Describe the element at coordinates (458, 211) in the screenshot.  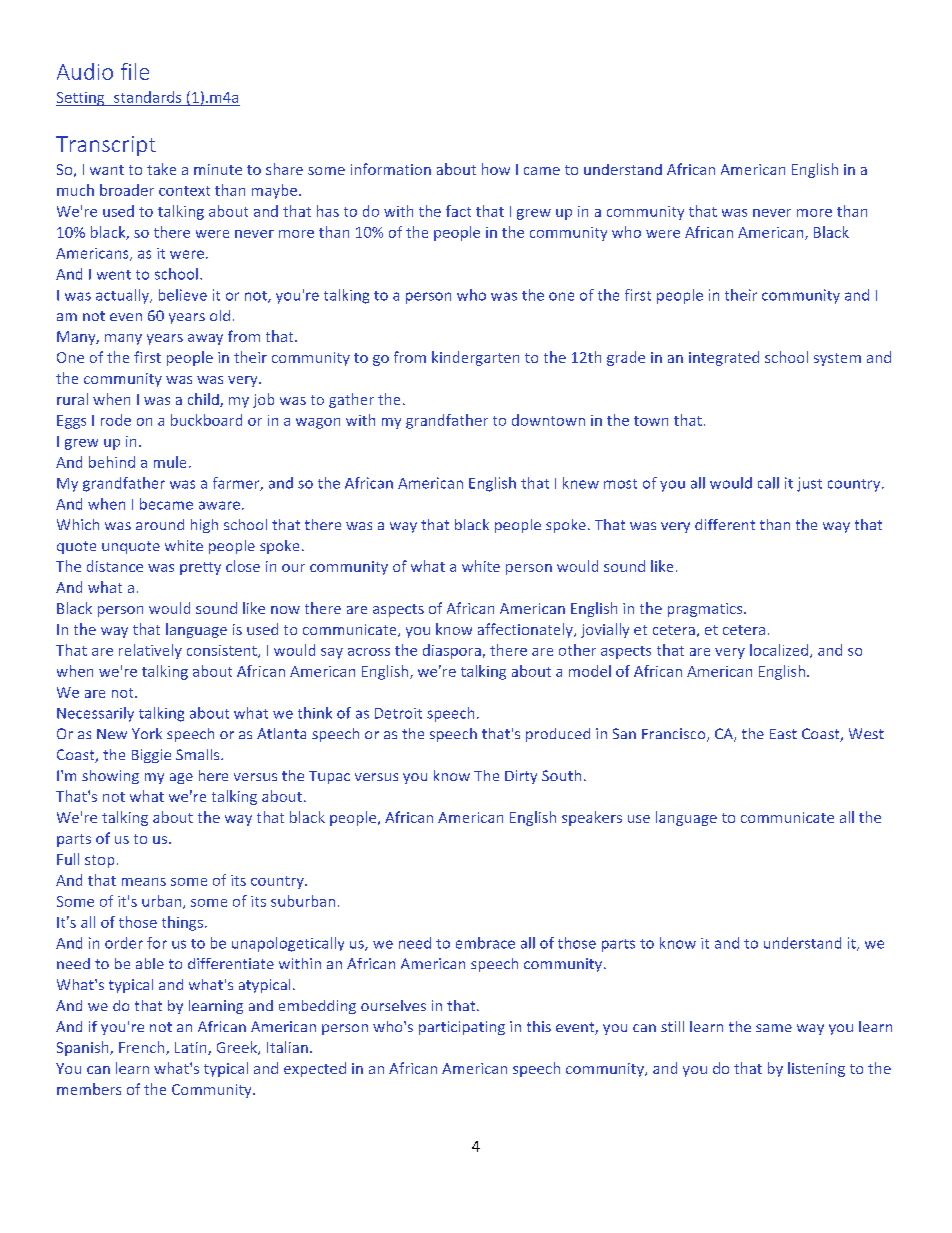
I see `fact` at that location.
